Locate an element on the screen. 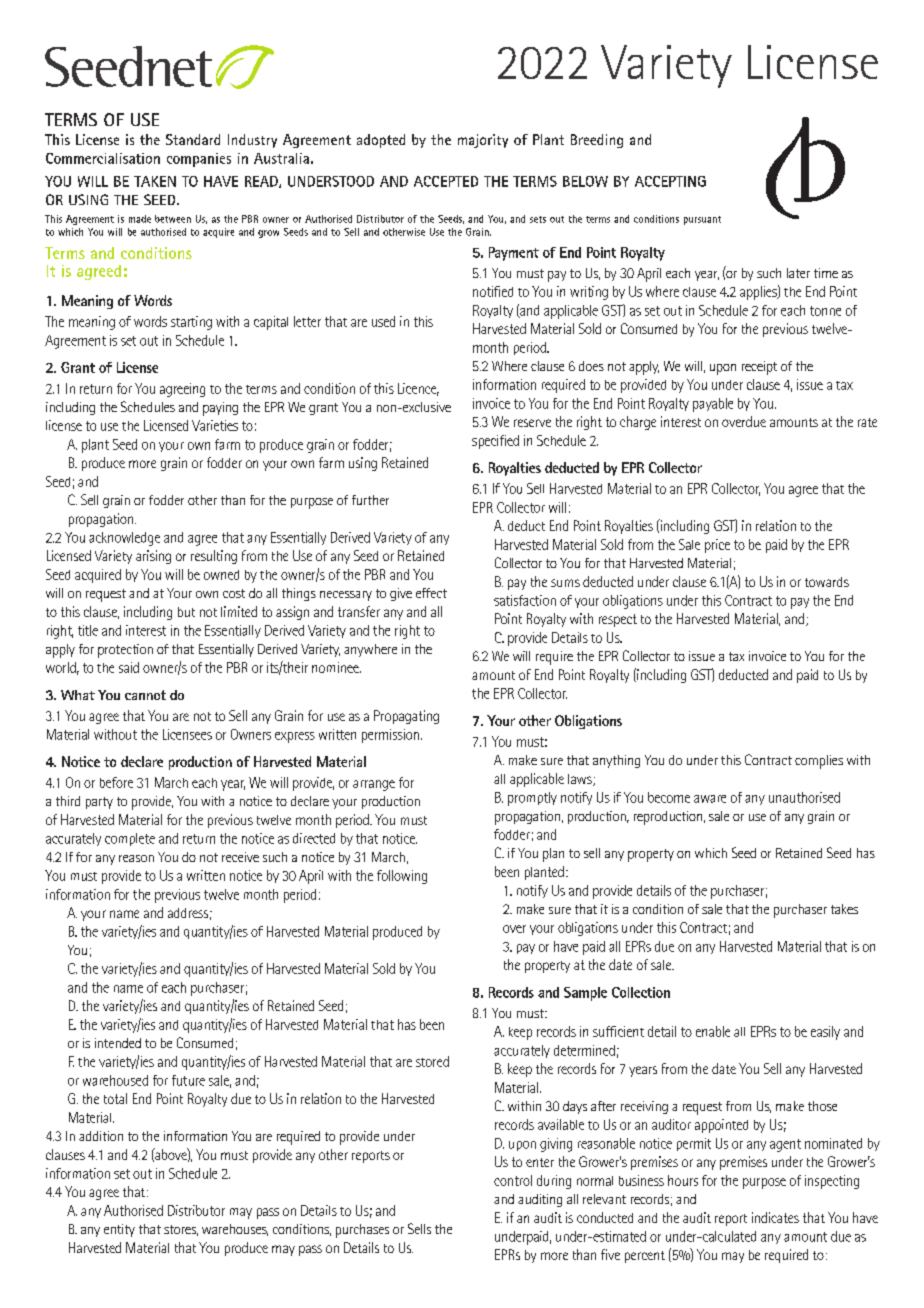  ACCEPTING is located at coordinates (670, 181).
